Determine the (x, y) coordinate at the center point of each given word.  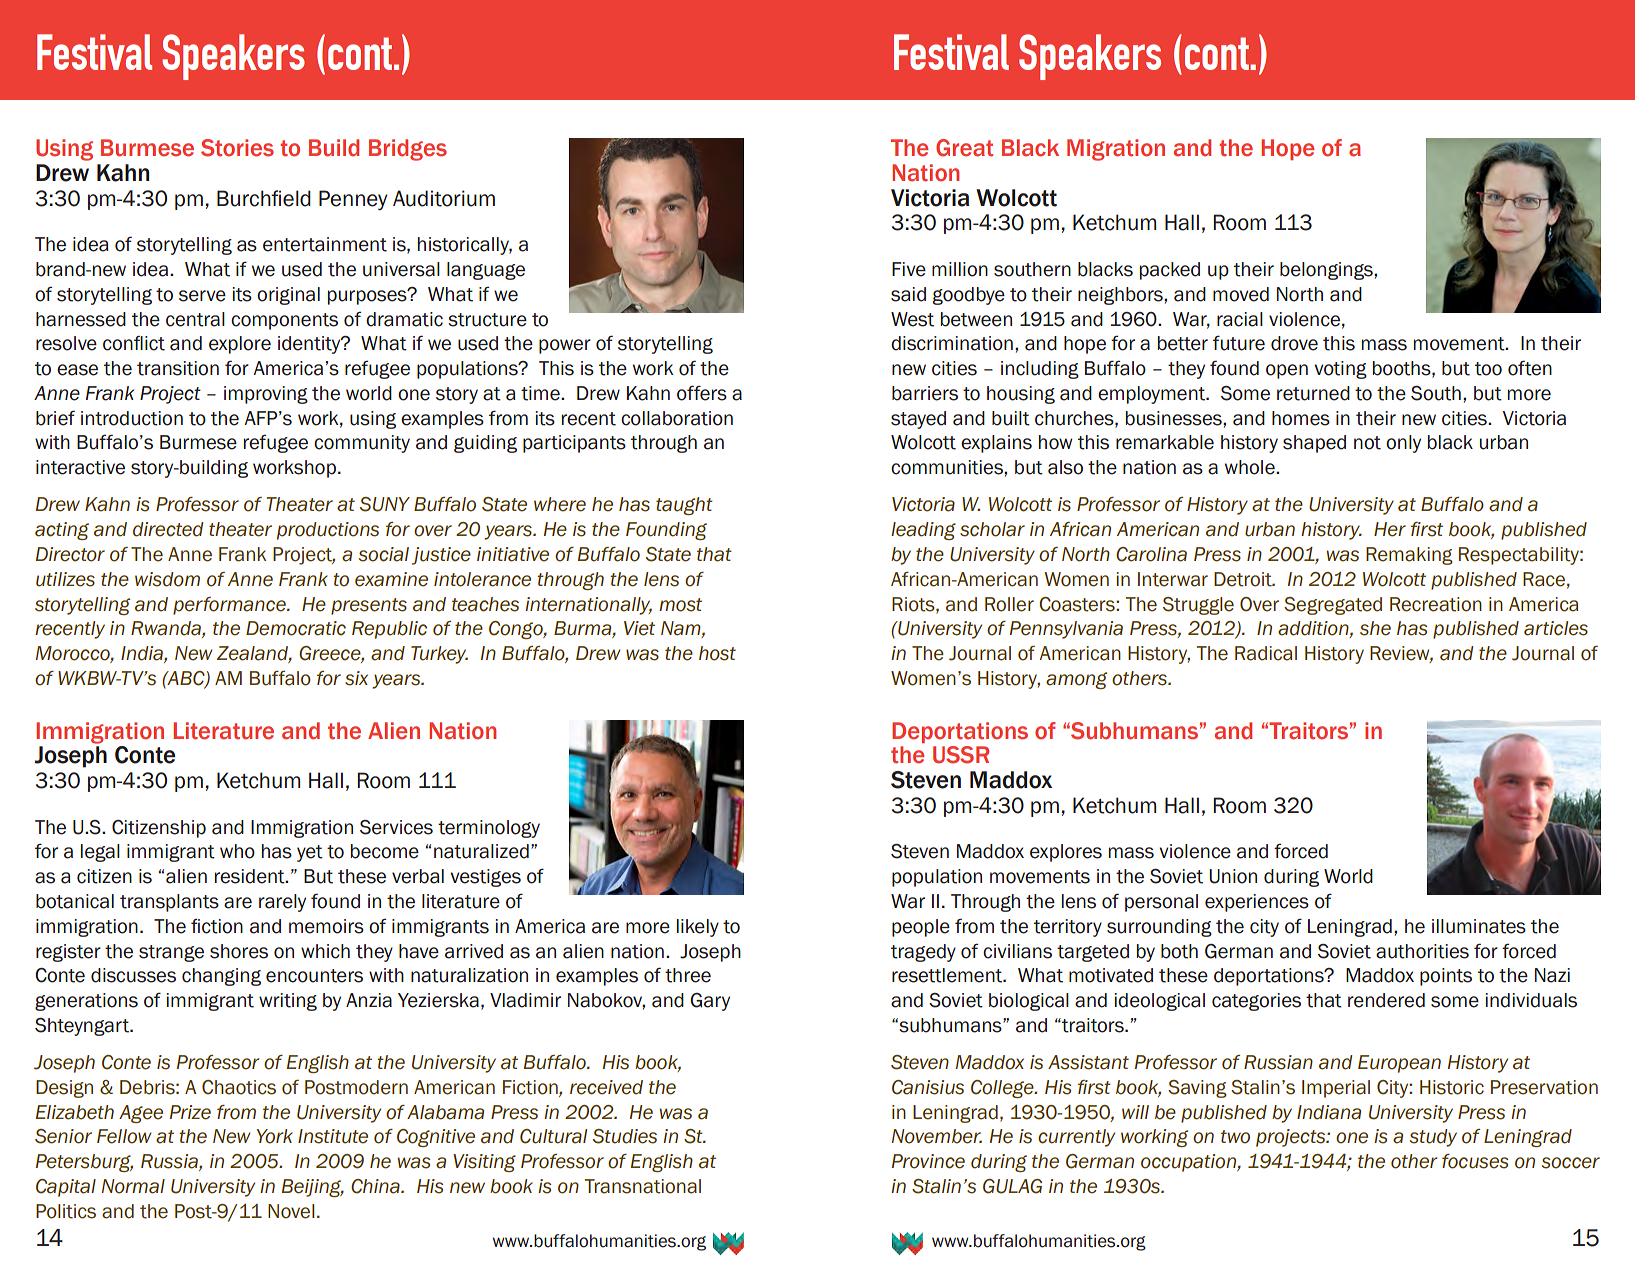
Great (964, 148)
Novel (291, 1211)
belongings (1327, 271)
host (717, 653)
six (356, 678)
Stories (237, 148)
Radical (1266, 653)
